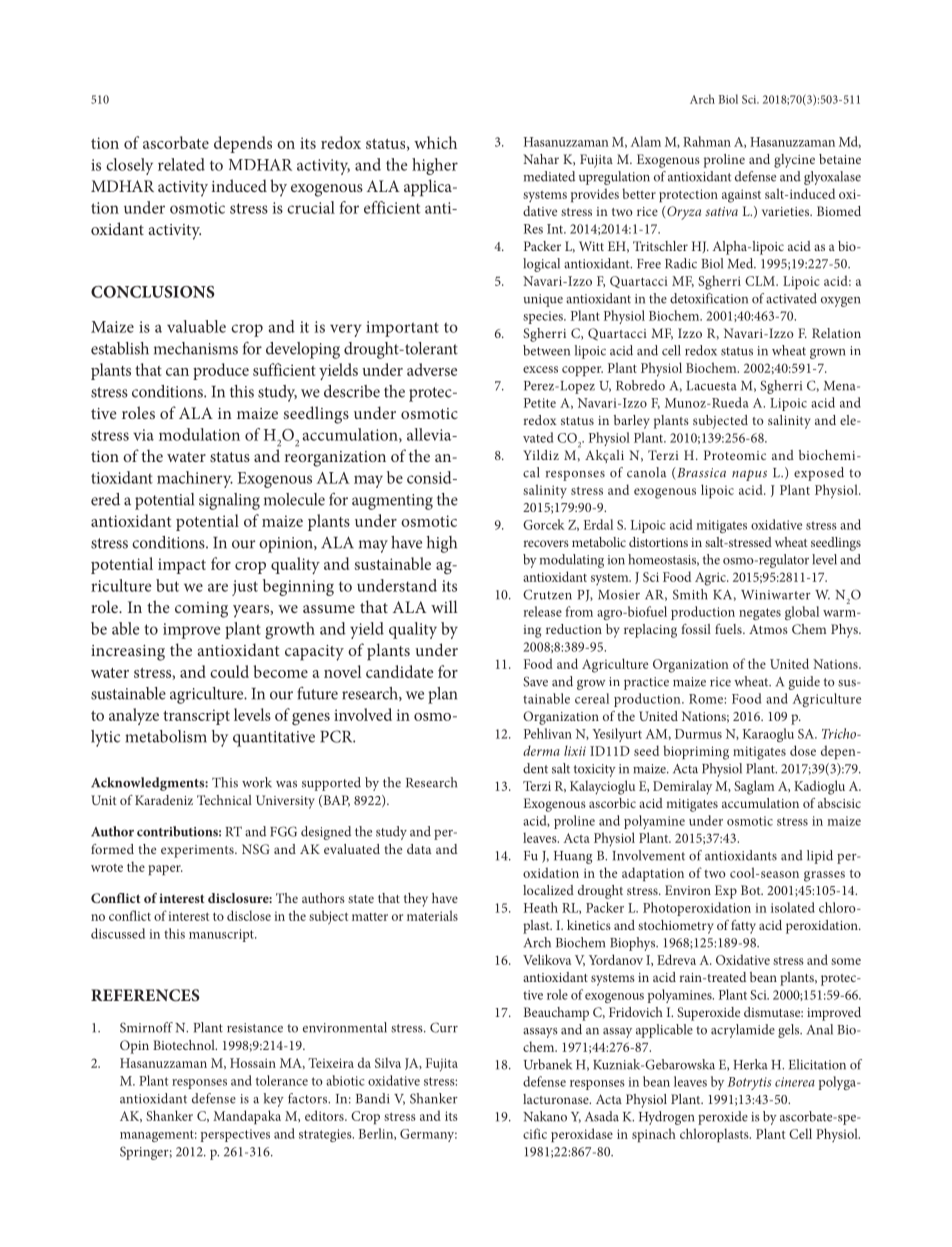 Image resolution: width=952 pixels, height=1247 pixels. I want to click on will, so click(444, 606).
